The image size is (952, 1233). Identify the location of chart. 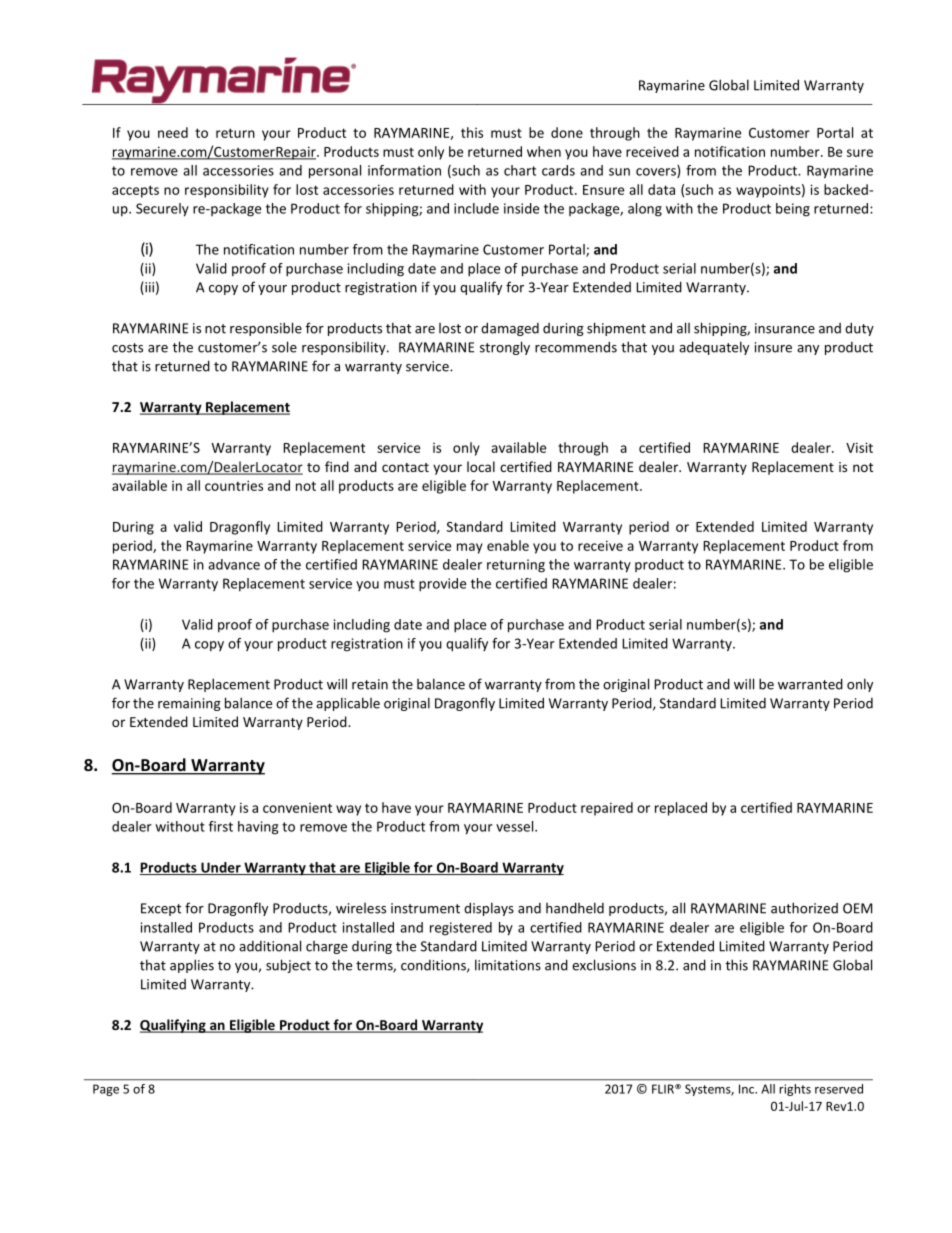
(520, 170).
